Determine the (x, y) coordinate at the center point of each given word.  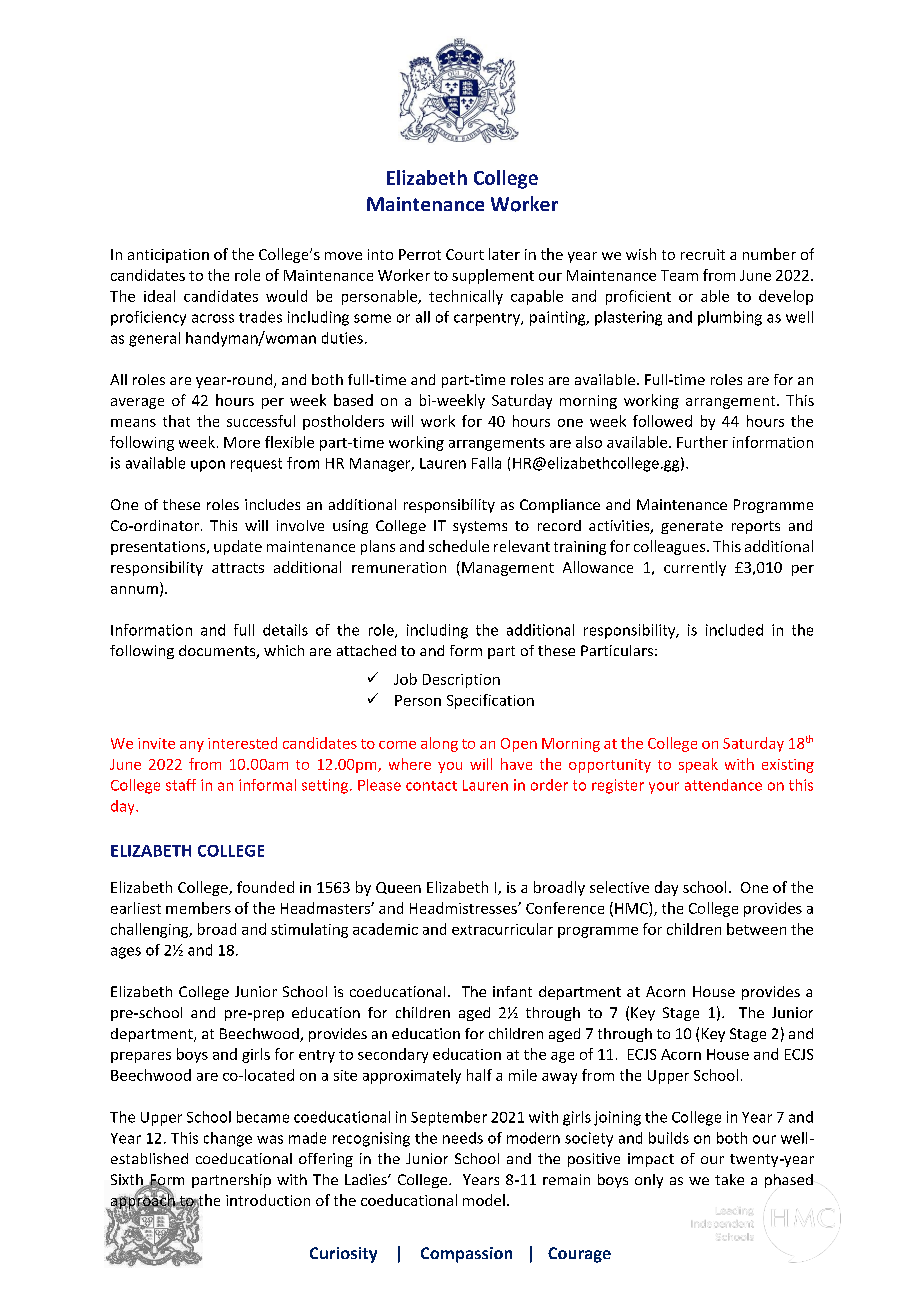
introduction (268, 1200)
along (439, 744)
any (192, 746)
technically (466, 297)
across (213, 318)
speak (698, 765)
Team (679, 275)
